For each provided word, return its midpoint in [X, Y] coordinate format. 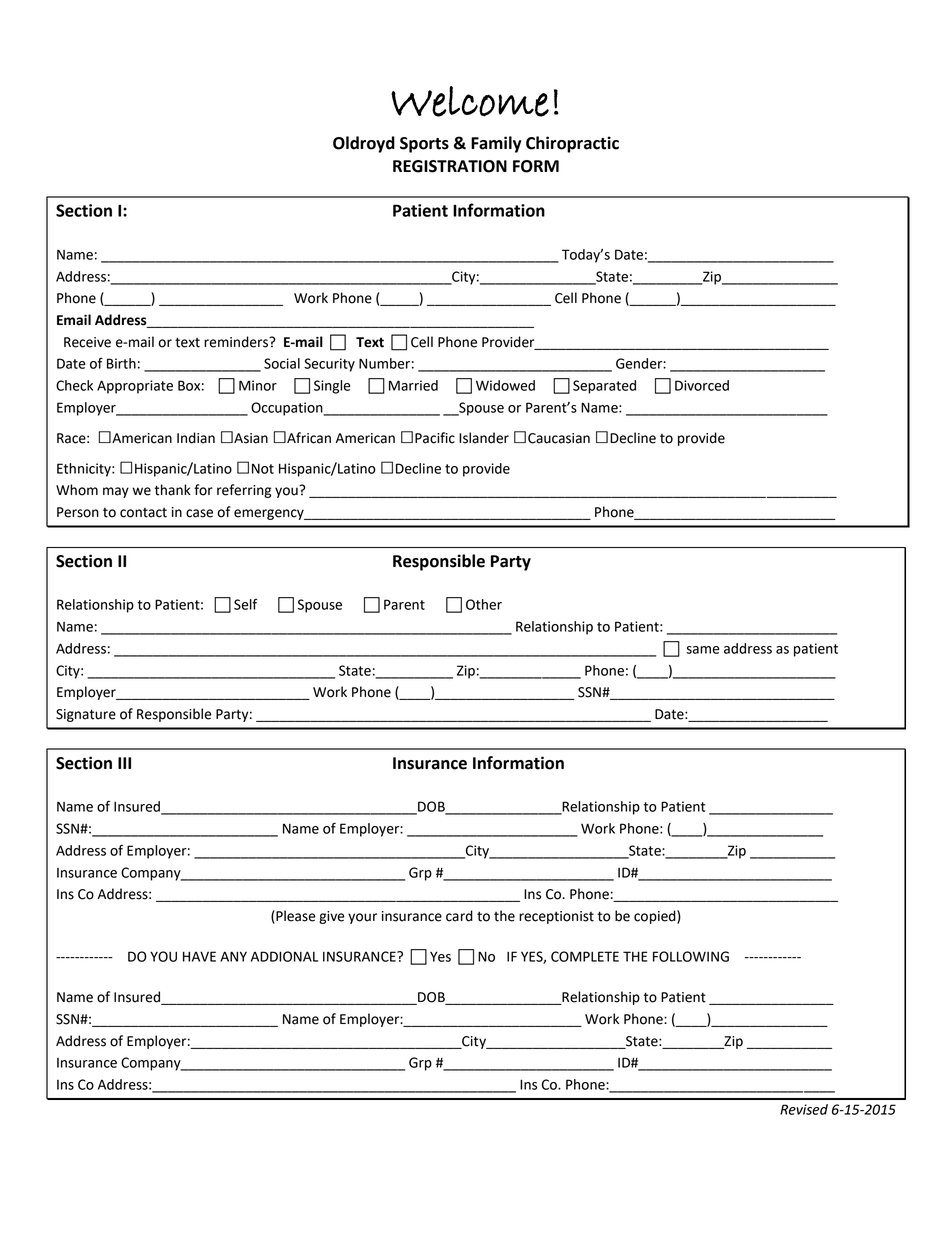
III [124, 763]
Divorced [702, 385]
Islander [484, 438]
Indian [196, 438]
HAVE [199, 956]
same [702, 650]
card [459, 916]
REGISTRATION [450, 166]
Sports [424, 145]
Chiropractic [572, 144]
